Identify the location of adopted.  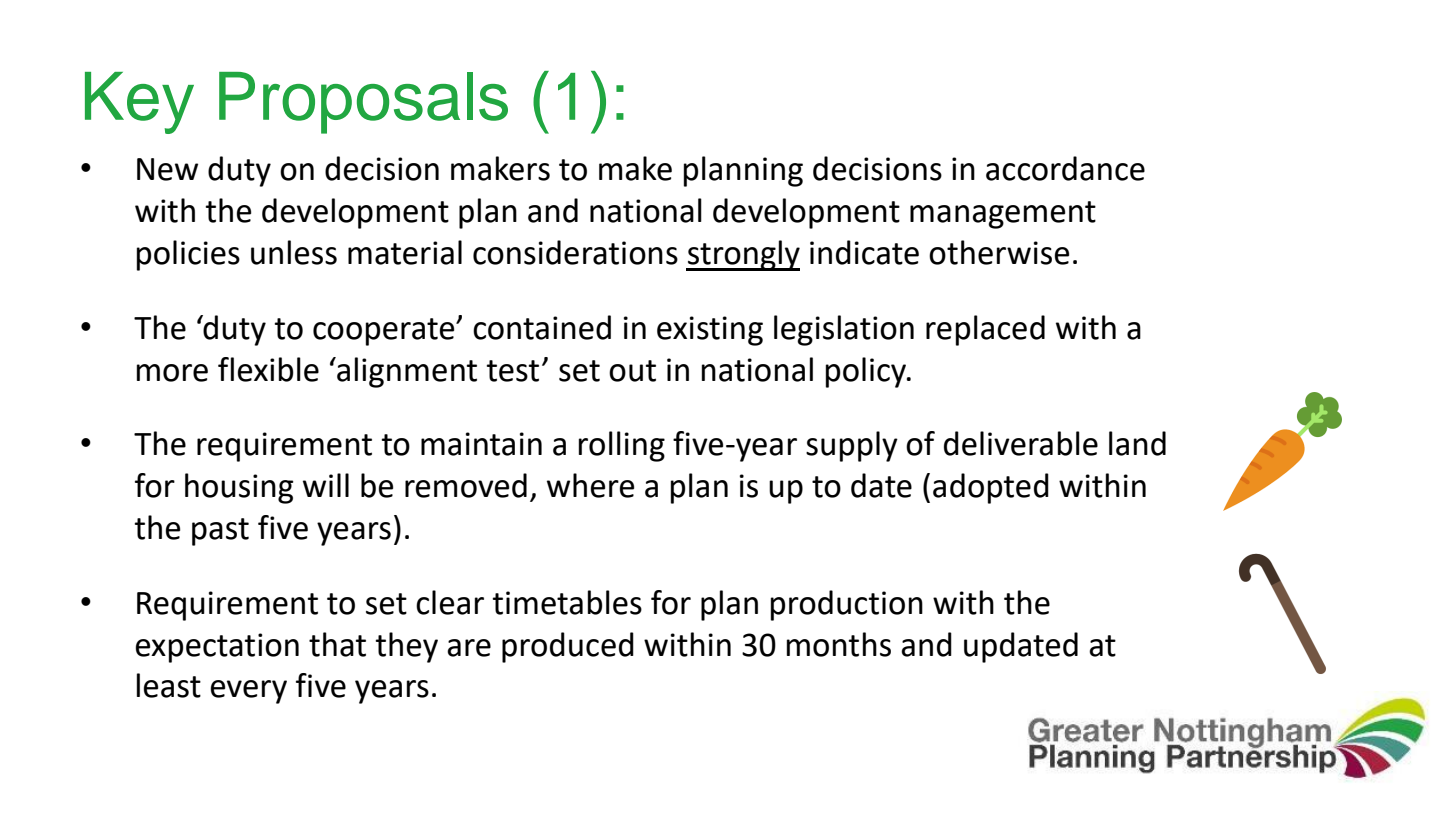
(991, 488).
